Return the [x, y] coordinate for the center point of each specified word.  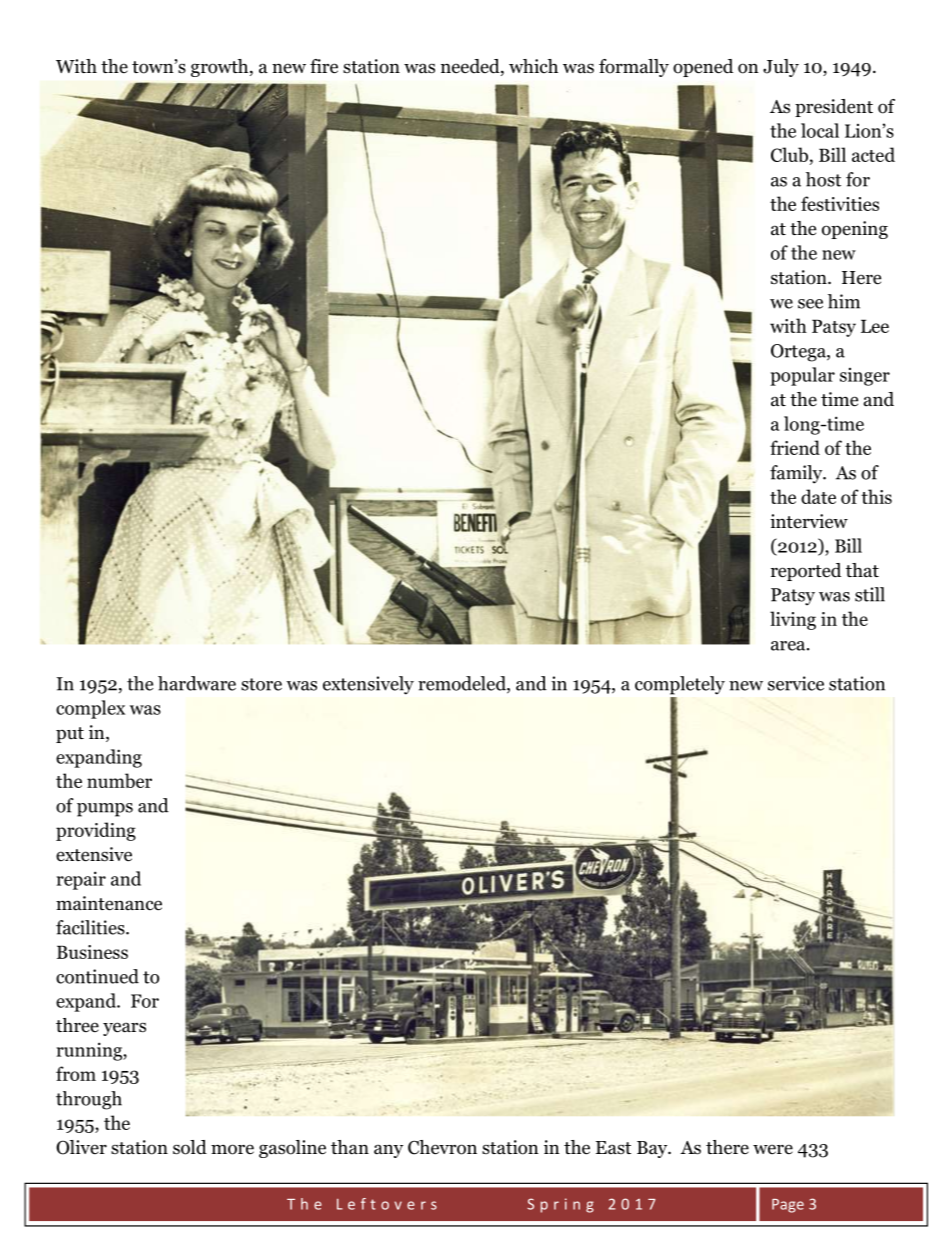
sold [190, 1147]
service [796, 683]
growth [221, 68]
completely [680, 685]
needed [471, 67]
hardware [197, 683]
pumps [105, 810]
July [781, 68]
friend [795, 447]
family [797, 474]
